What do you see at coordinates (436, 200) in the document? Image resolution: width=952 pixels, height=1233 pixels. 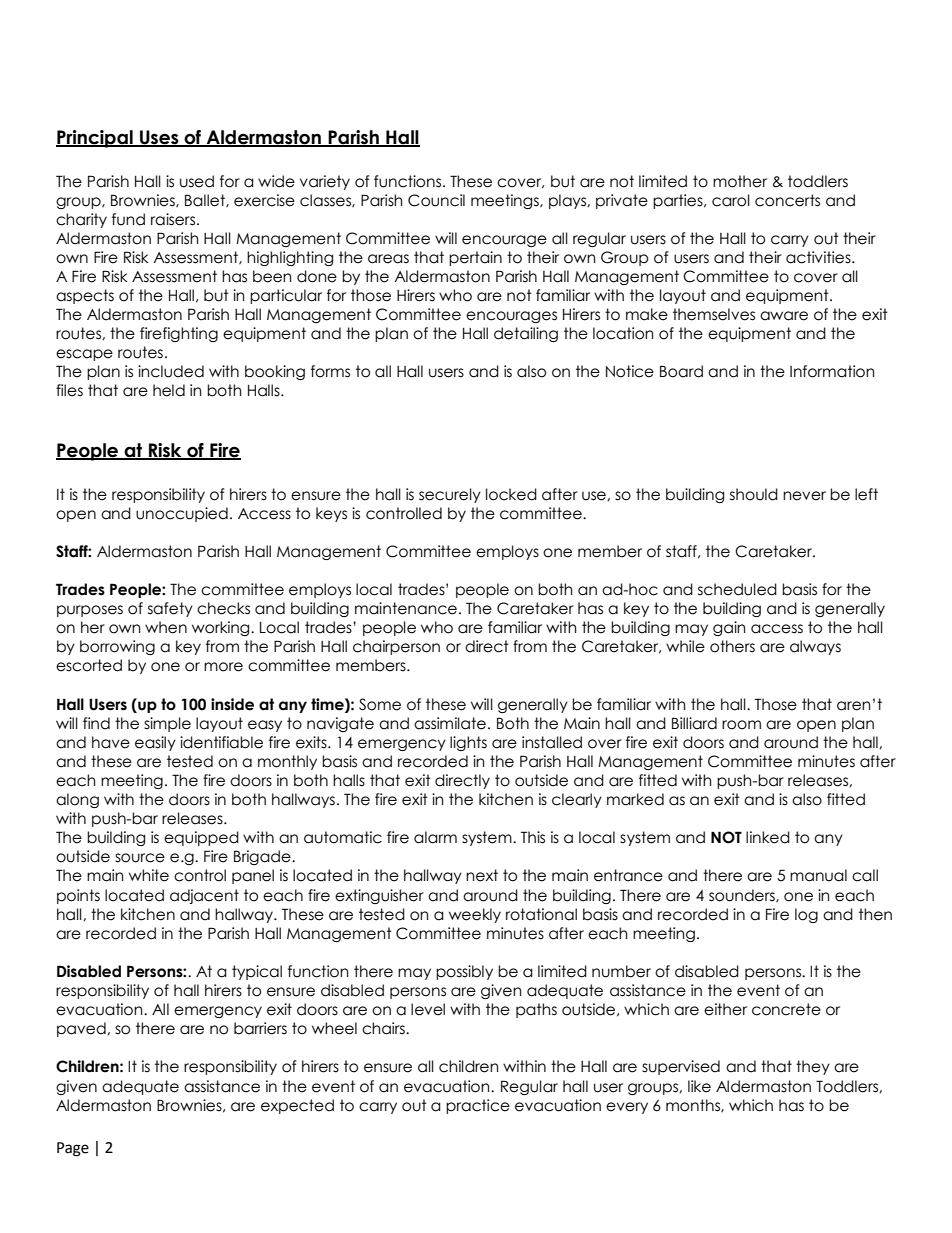 I see `Council` at bounding box center [436, 200].
